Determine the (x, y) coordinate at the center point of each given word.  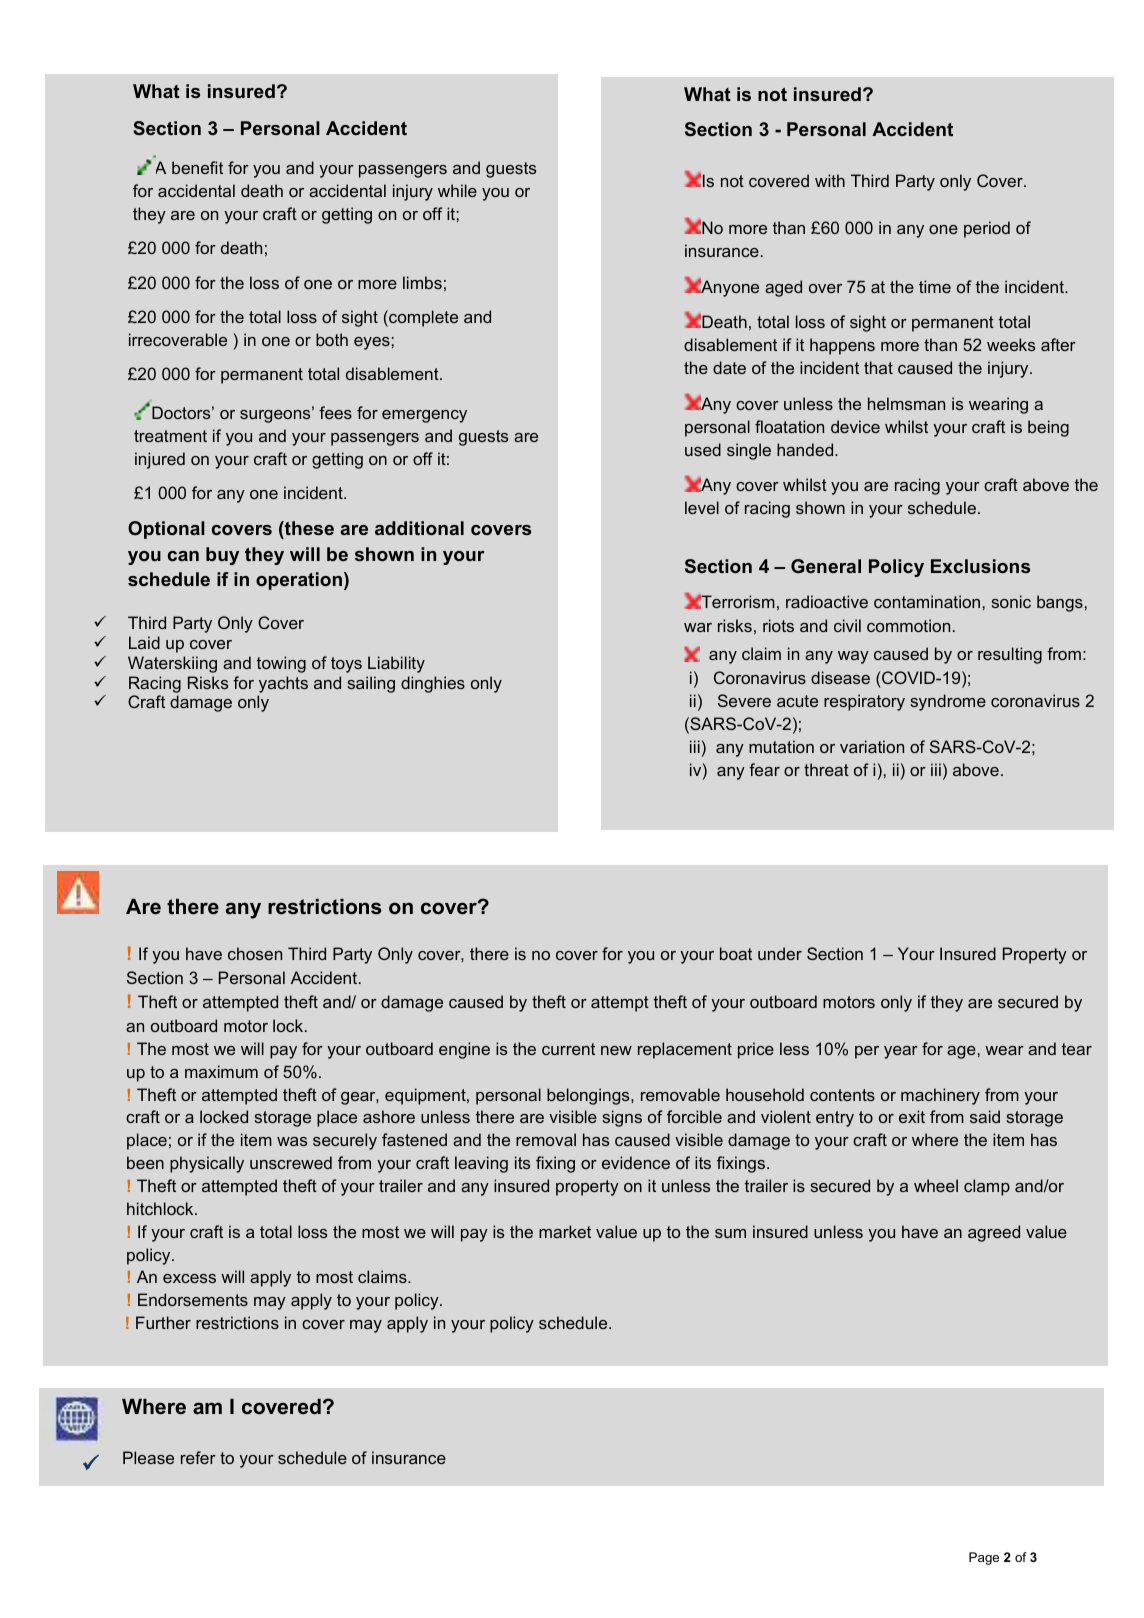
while (457, 190)
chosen (255, 953)
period (987, 229)
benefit (197, 167)
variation (872, 746)
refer (198, 1457)
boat (736, 953)
